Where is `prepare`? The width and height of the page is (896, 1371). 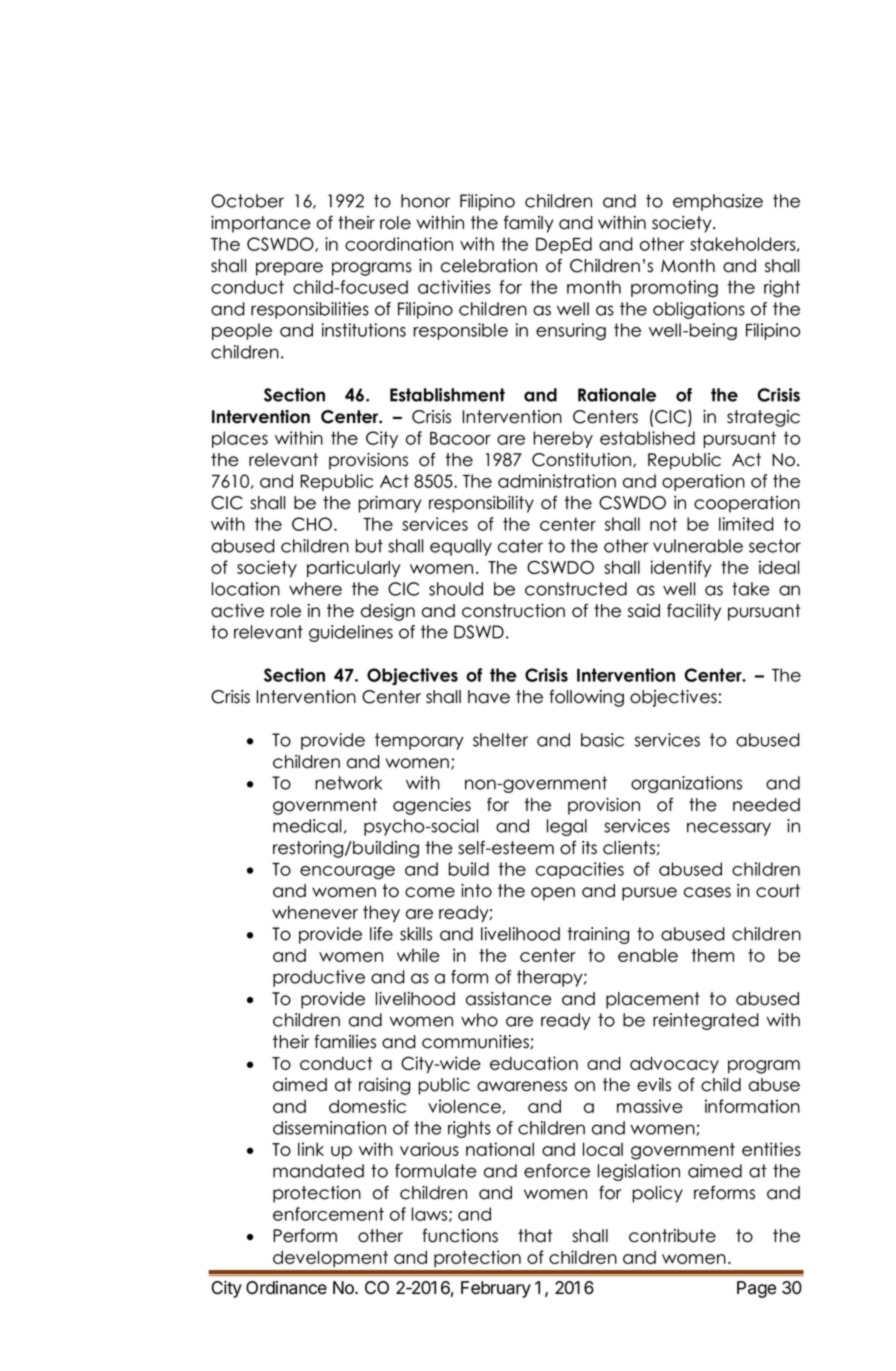 prepare is located at coordinates (289, 269).
